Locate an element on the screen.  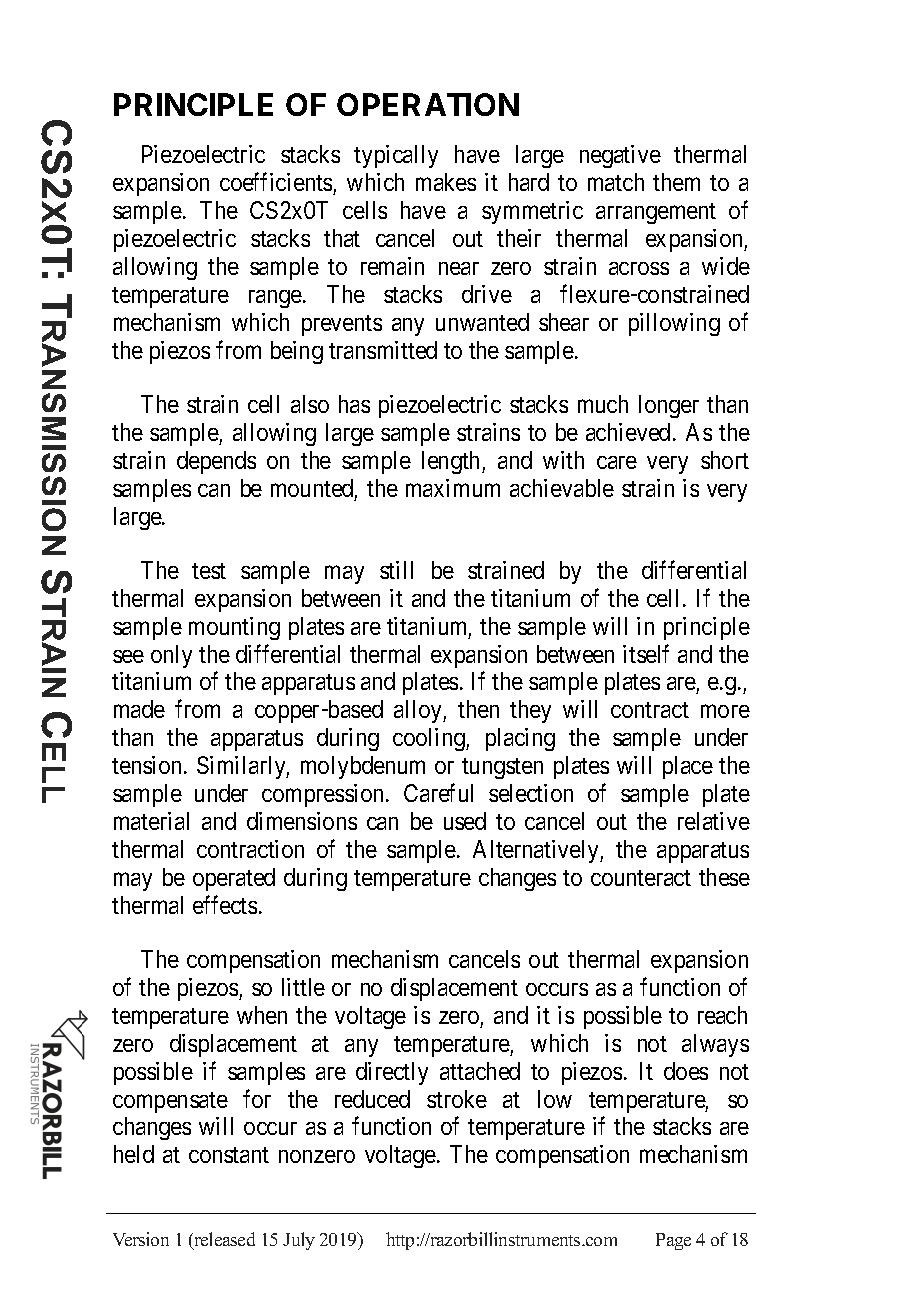
depends is located at coordinates (216, 462).
